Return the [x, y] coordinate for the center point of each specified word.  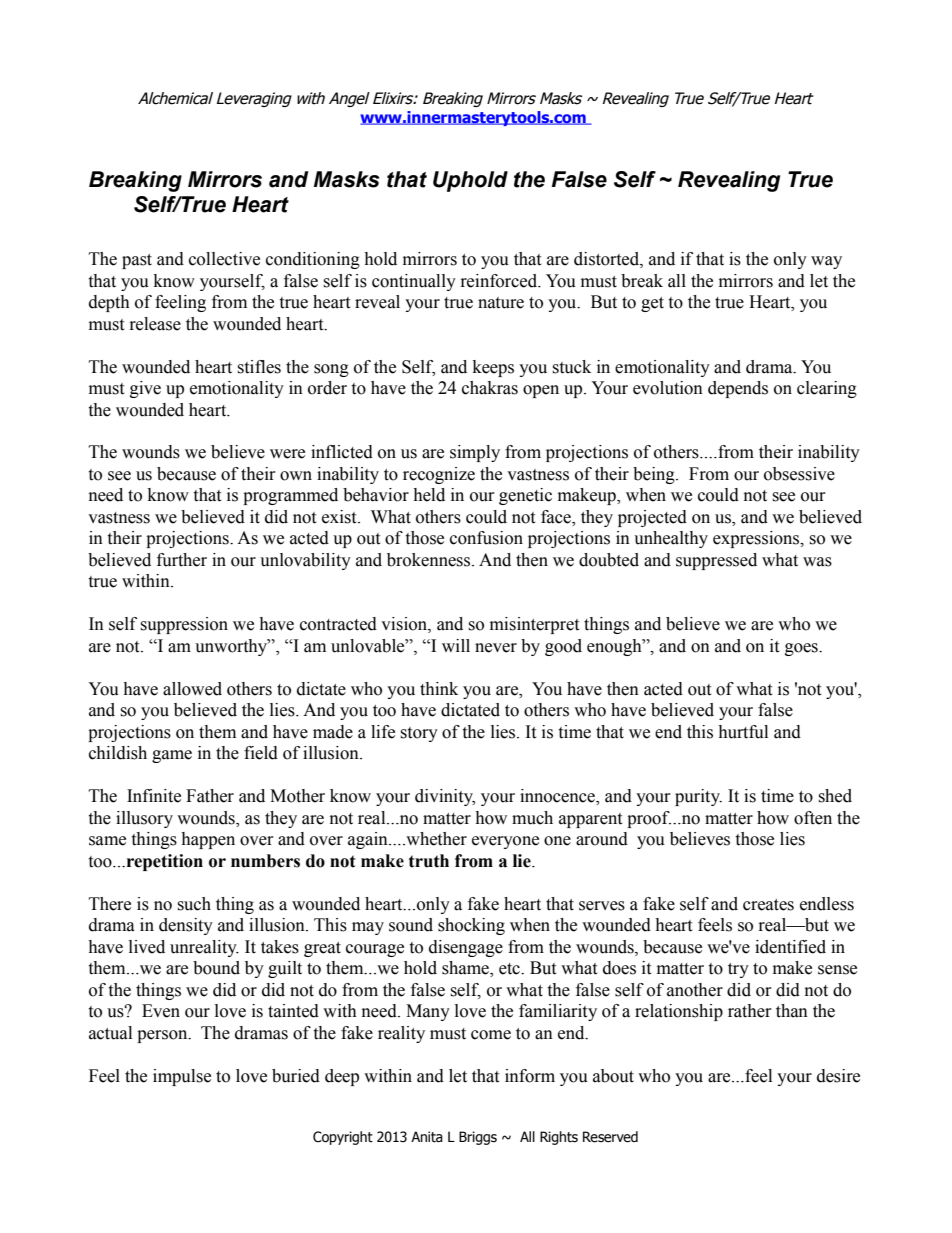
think [439, 689]
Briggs [478, 1138]
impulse [182, 1077]
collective [224, 259]
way [826, 262]
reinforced [500, 281]
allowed [192, 689]
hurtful [743, 732]
